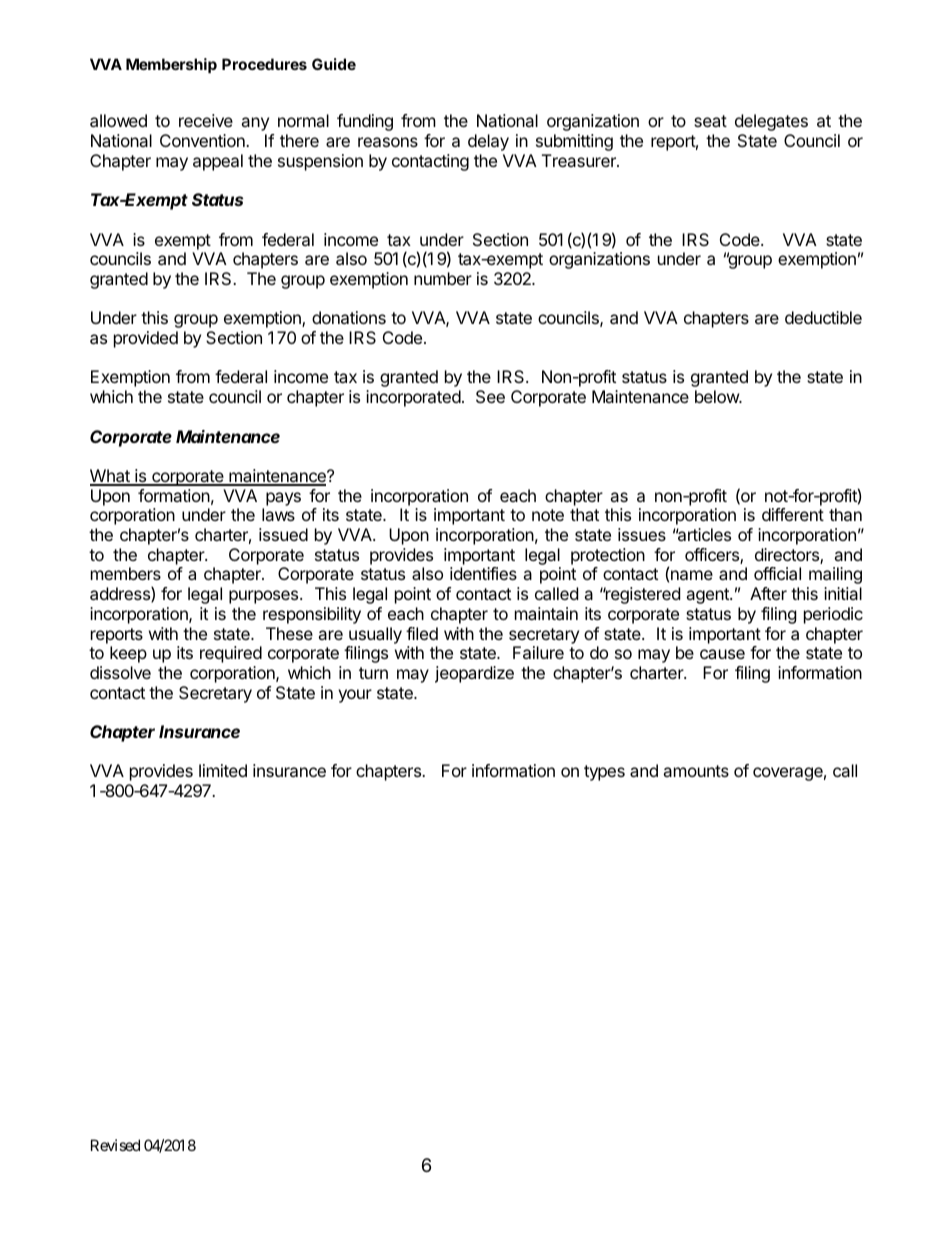  Describe the element at coordinates (111, 477) in the screenshot. I see `What` at that location.
